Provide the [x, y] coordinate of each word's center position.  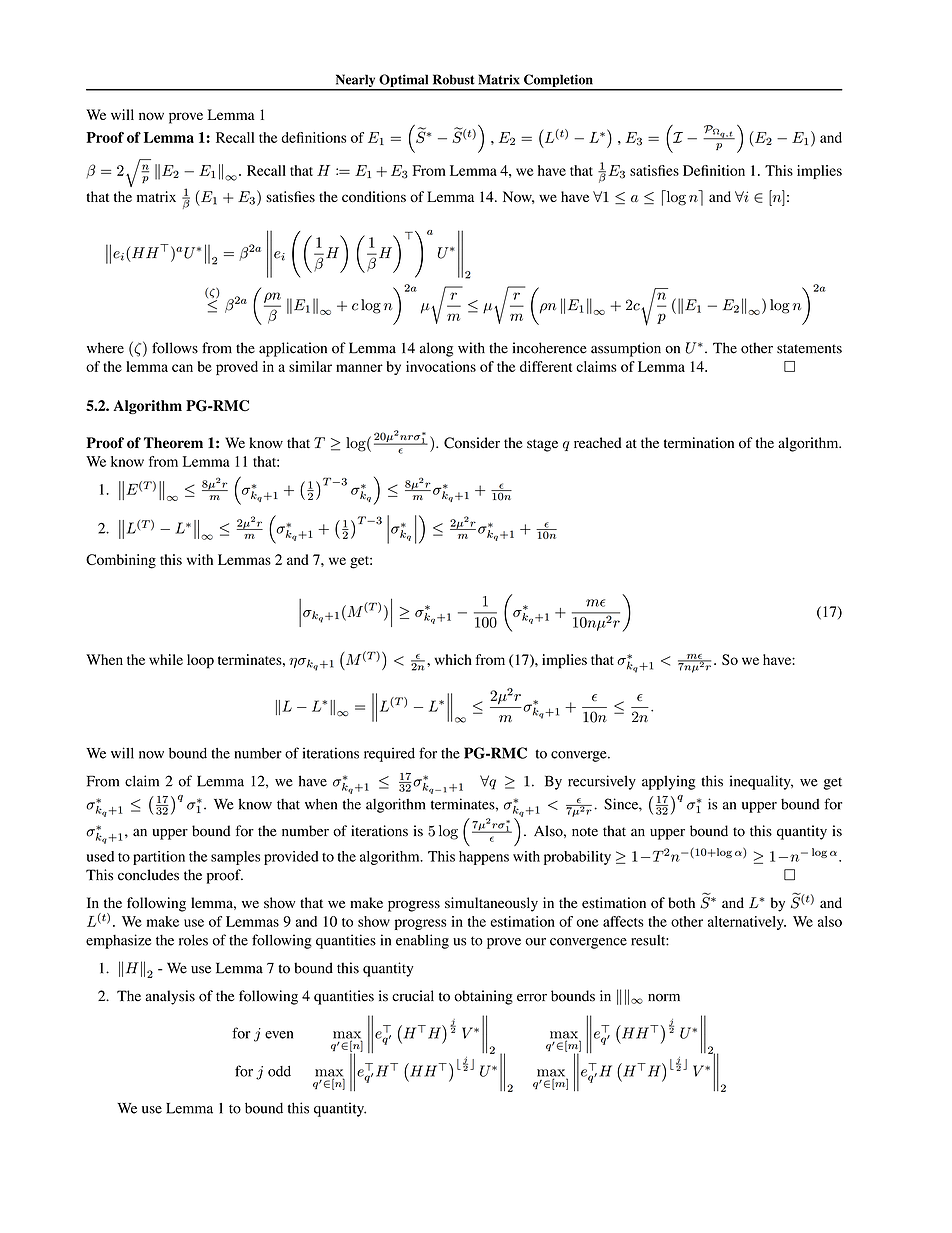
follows [175, 348]
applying [668, 782]
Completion [558, 82]
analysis [170, 997]
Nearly [355, 82]
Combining [121, 561]
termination [699, 443]
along [436, 349]
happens [484, 858]
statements [809, 349]
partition [159, 858]
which [453, 659]
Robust [454, 79]
